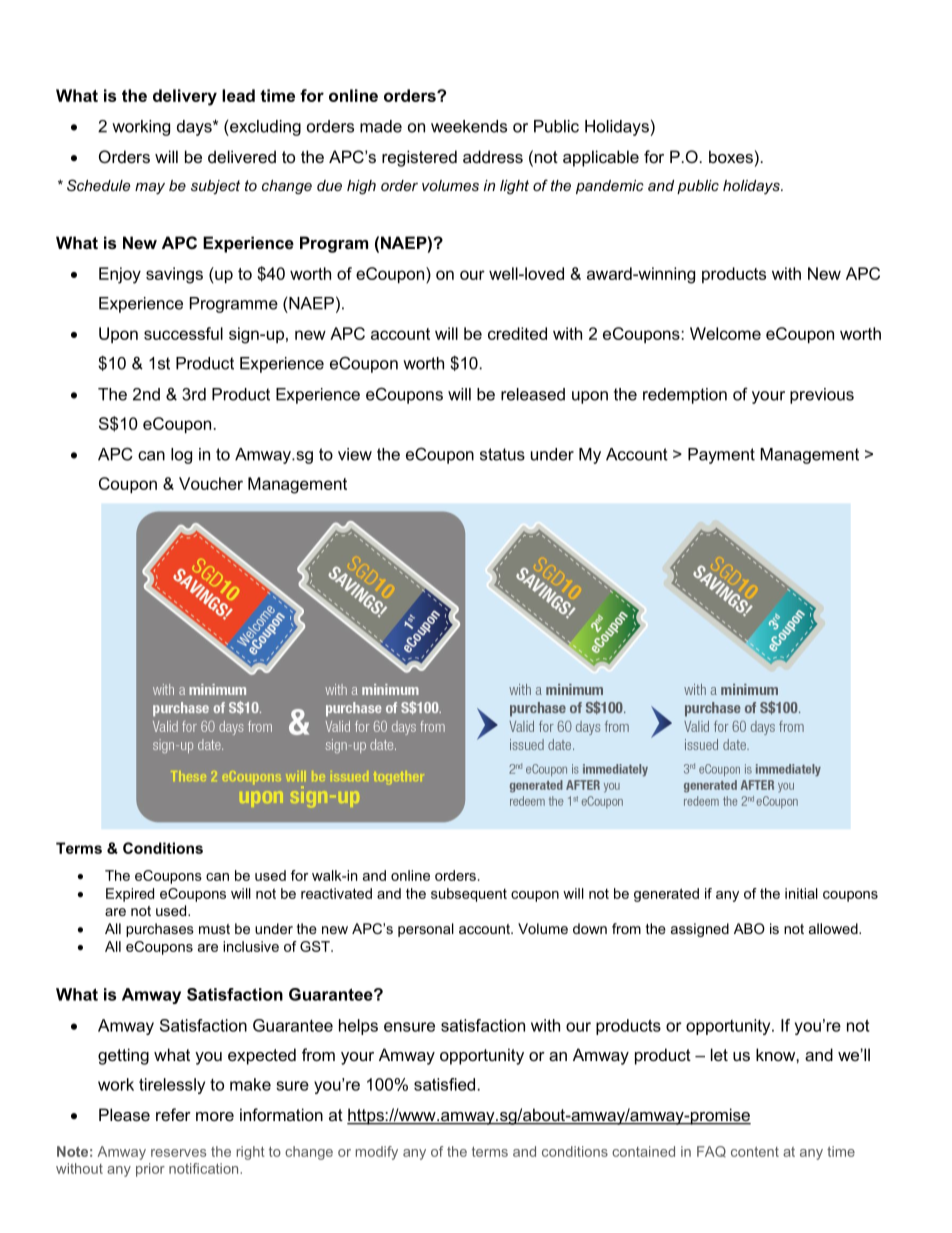 This screenshot has height=1233, width=952. What do you see at coordinates (502, 454) in the screenshot?
I see `status` at bounding box center [502, 454].
